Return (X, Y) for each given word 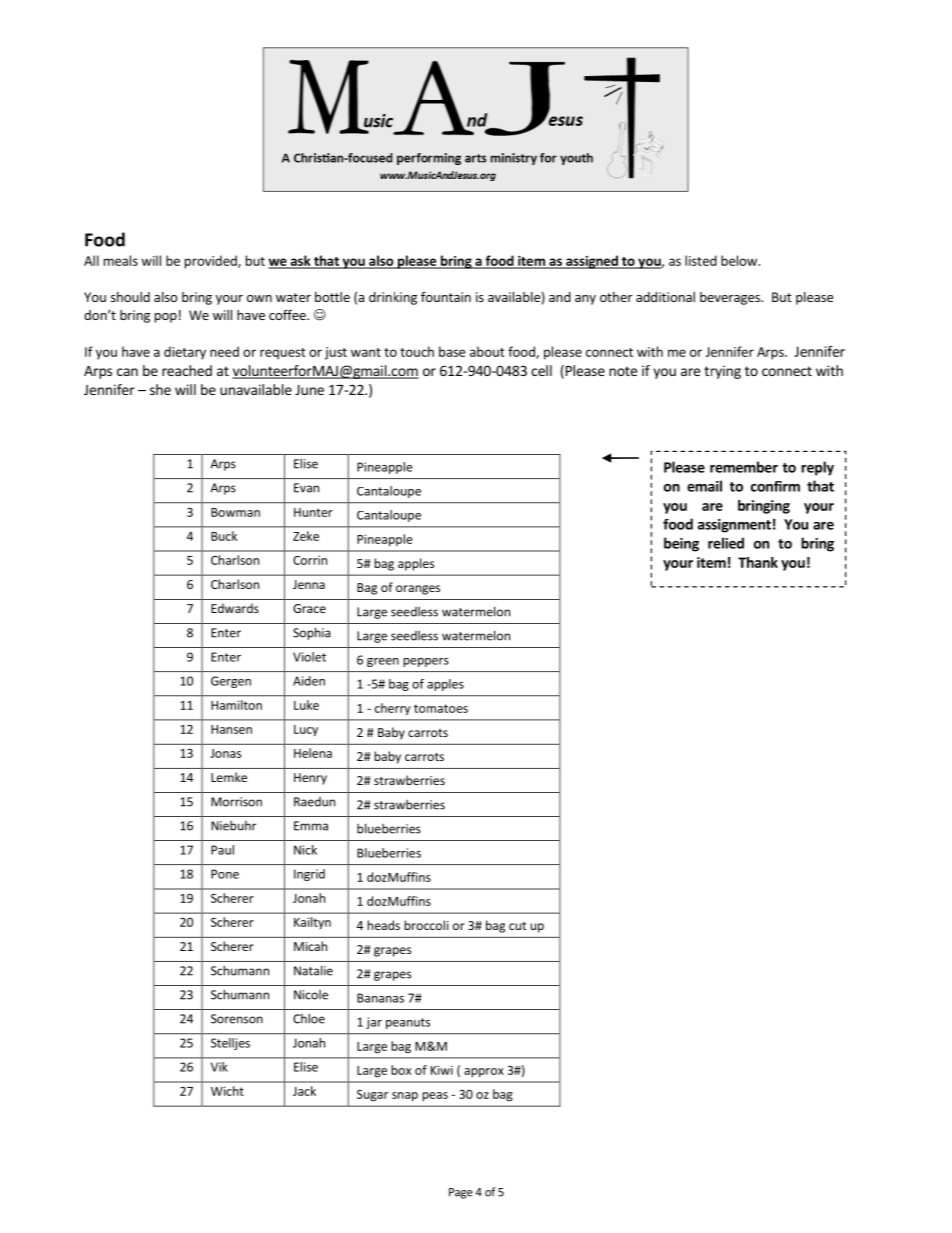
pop (166, 318)
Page (461, 1193)
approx (484, 1073)
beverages (731, 298)
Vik (219, 1067)
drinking (393, 298)
